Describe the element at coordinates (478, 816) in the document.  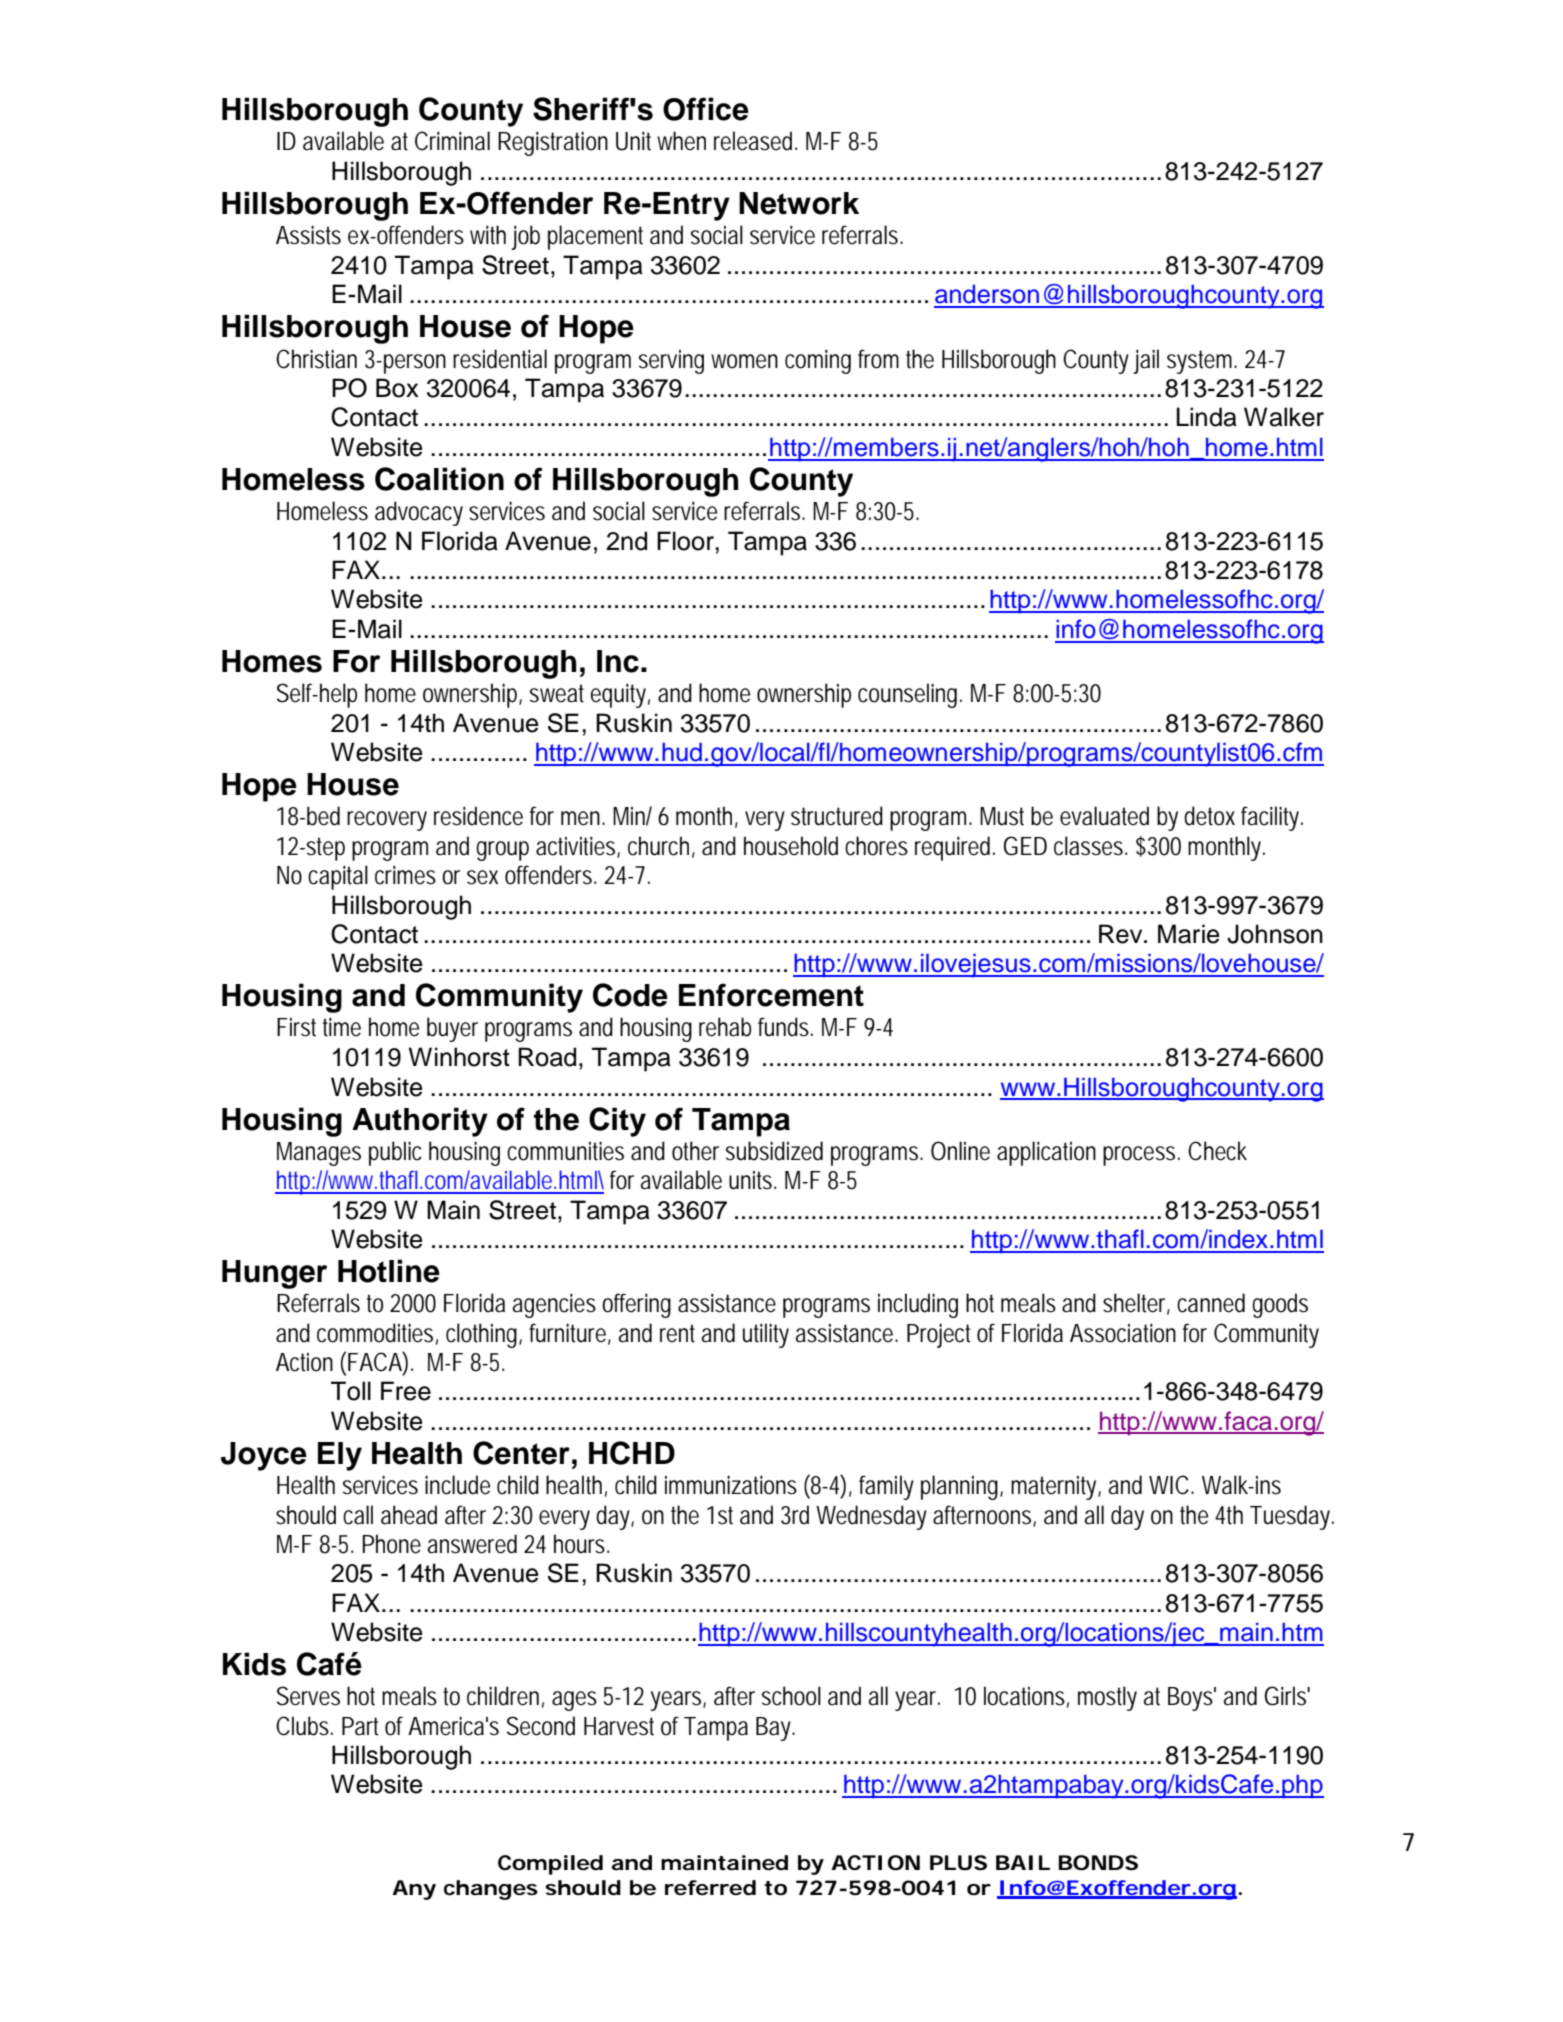
I see `residence` at that location.
